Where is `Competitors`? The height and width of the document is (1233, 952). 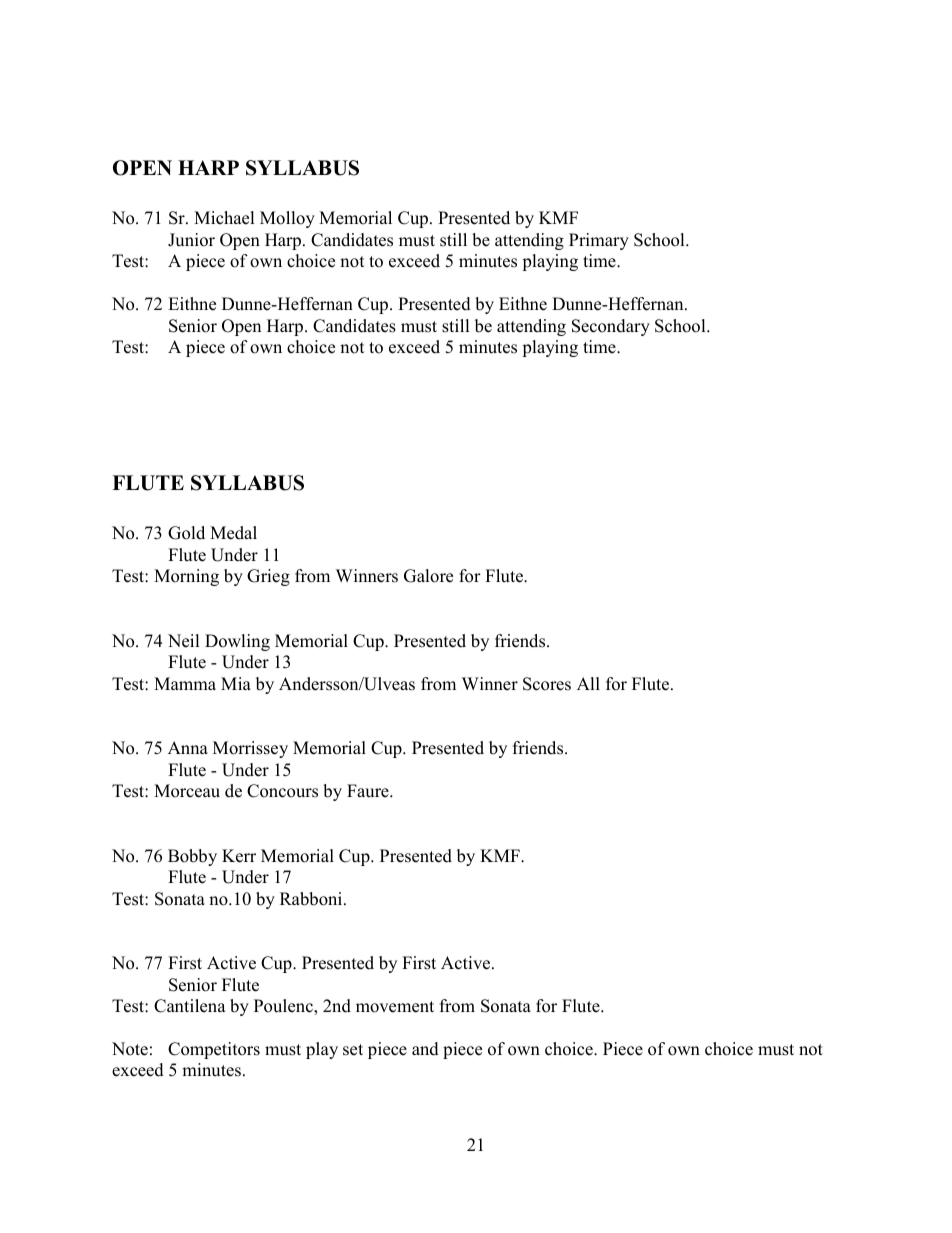 Competitors is located at coordinates (214, 1050).
